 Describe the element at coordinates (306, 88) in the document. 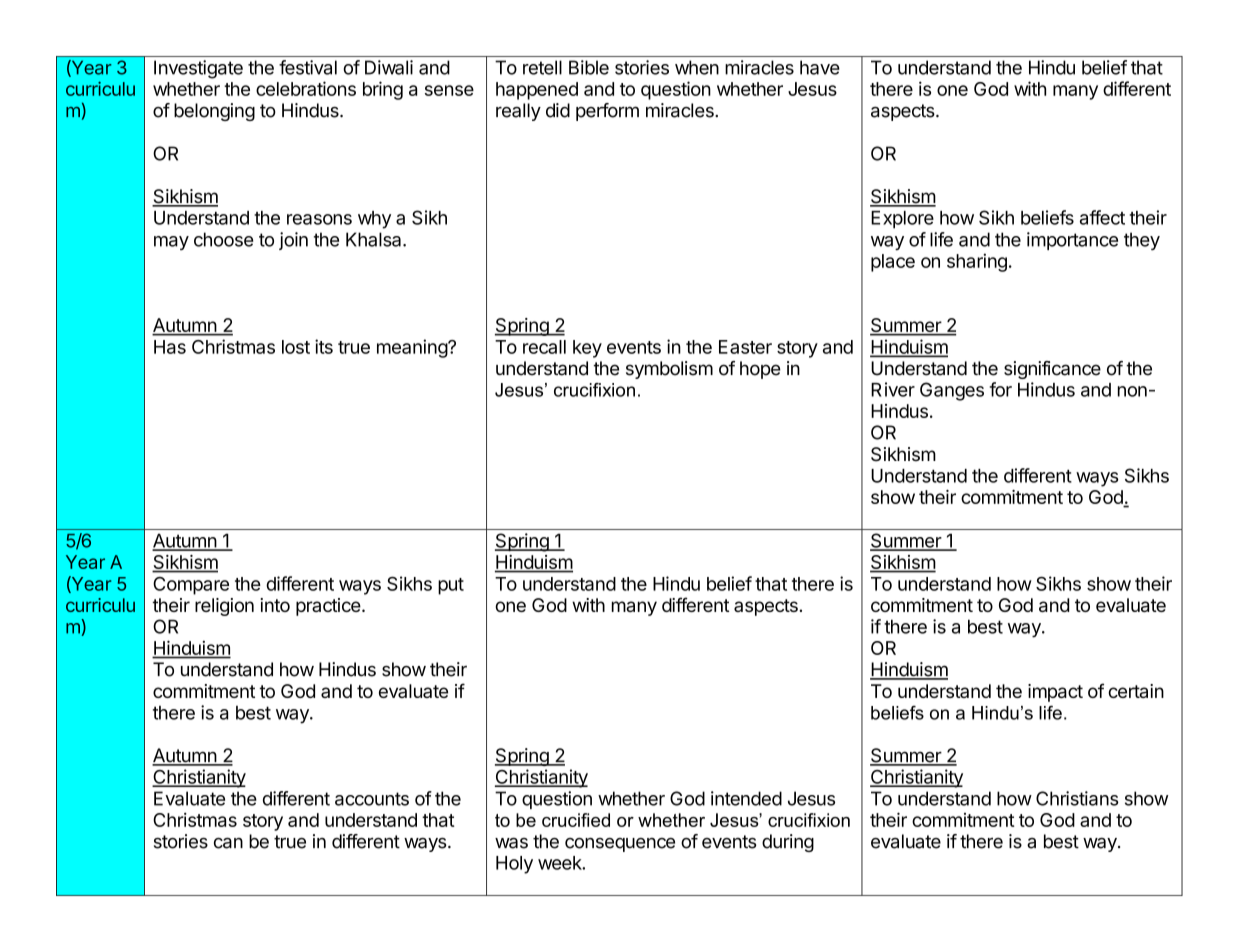

I see `celebrations` at that location.
